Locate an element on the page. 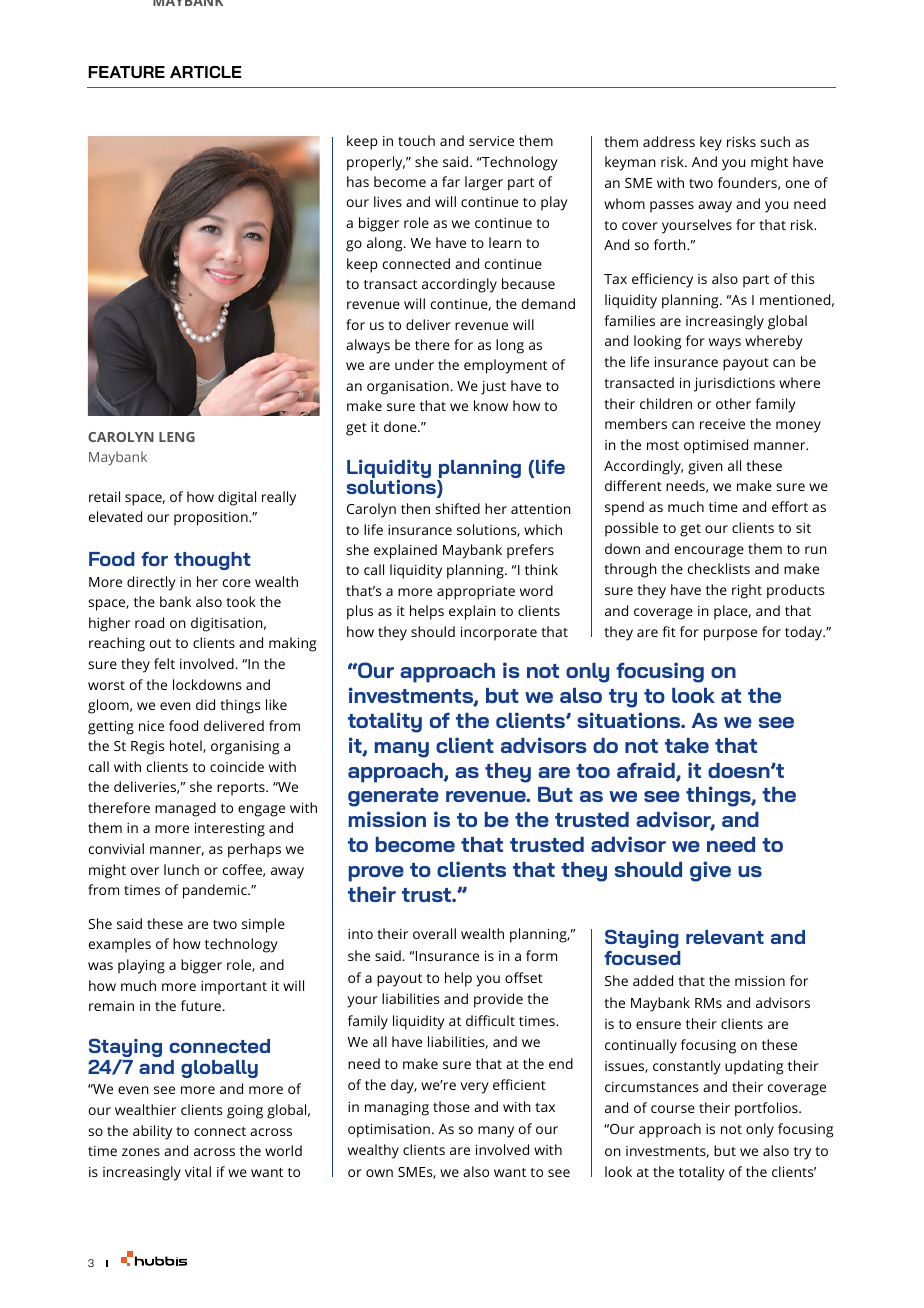  take is located at coordinates (687, 745).
